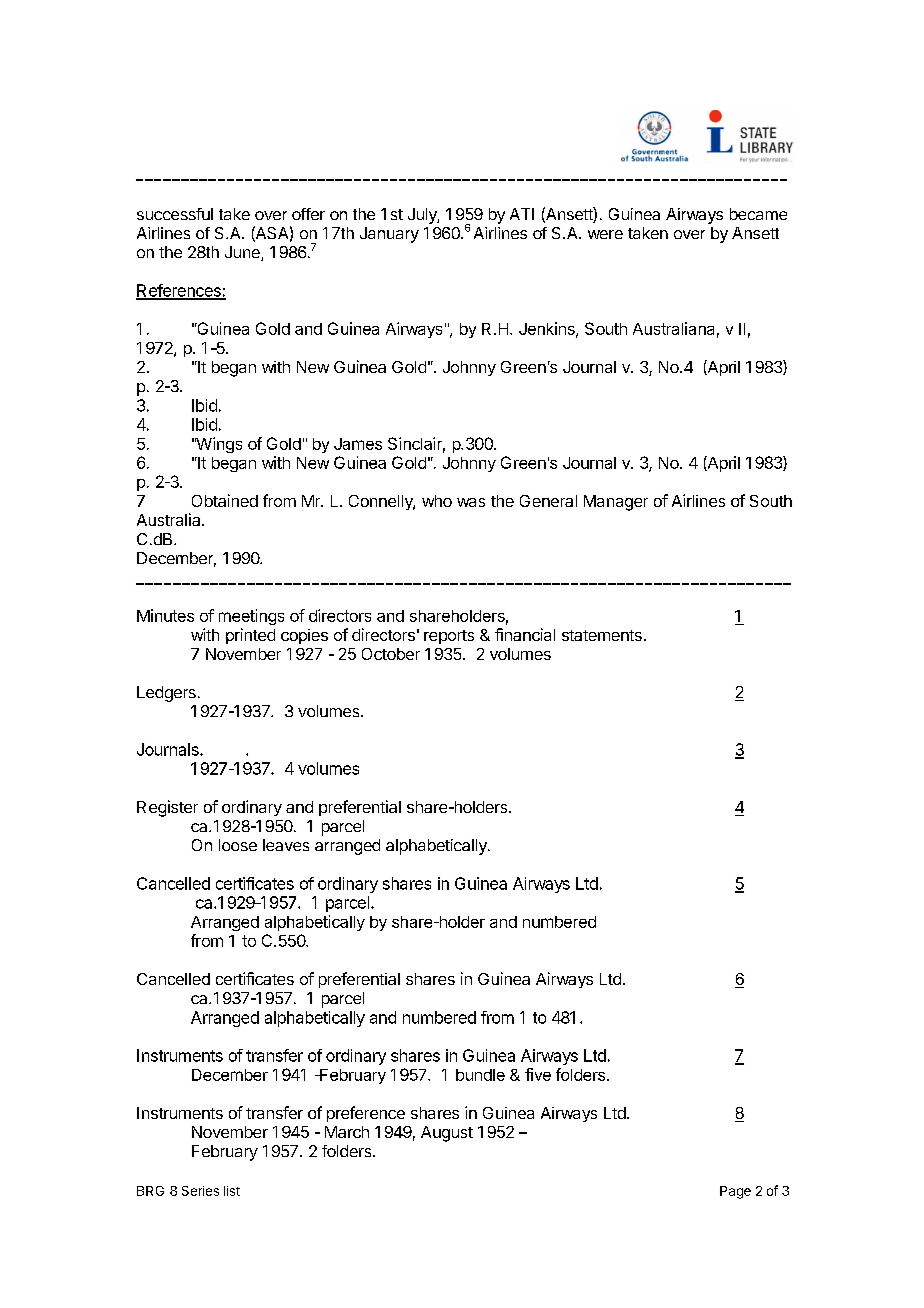  I want to click on reports, so click(449, 637).
